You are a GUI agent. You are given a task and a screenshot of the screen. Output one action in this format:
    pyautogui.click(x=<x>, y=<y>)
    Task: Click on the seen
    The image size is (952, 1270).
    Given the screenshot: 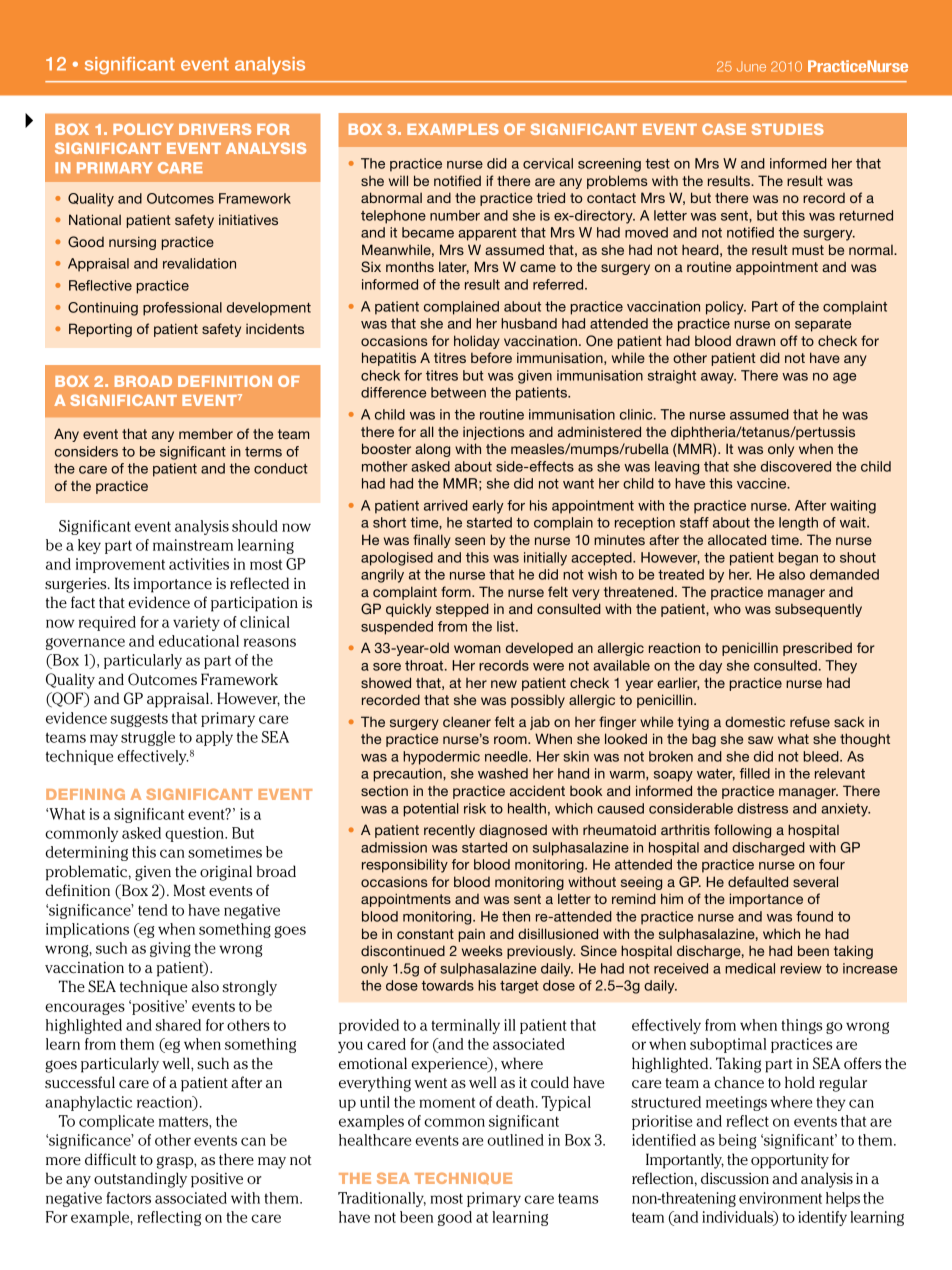 What is the action you would take?
    pyautogui.click(x=470, y=541)
